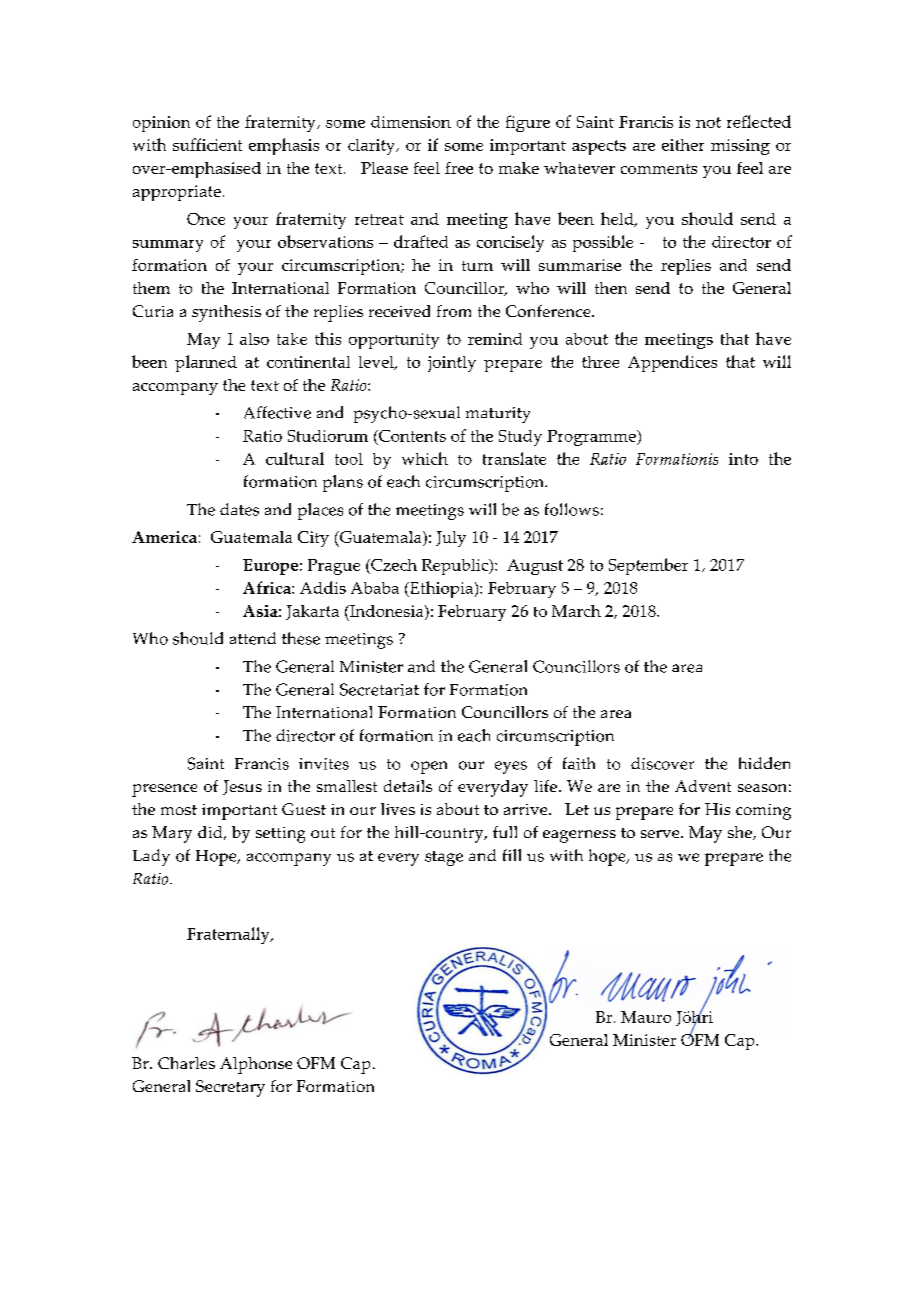 The image size is (924, 1308). What do you see at coordinates (242, 787) in the document?
I see `Jesus` at bounding box center [242, 787].
